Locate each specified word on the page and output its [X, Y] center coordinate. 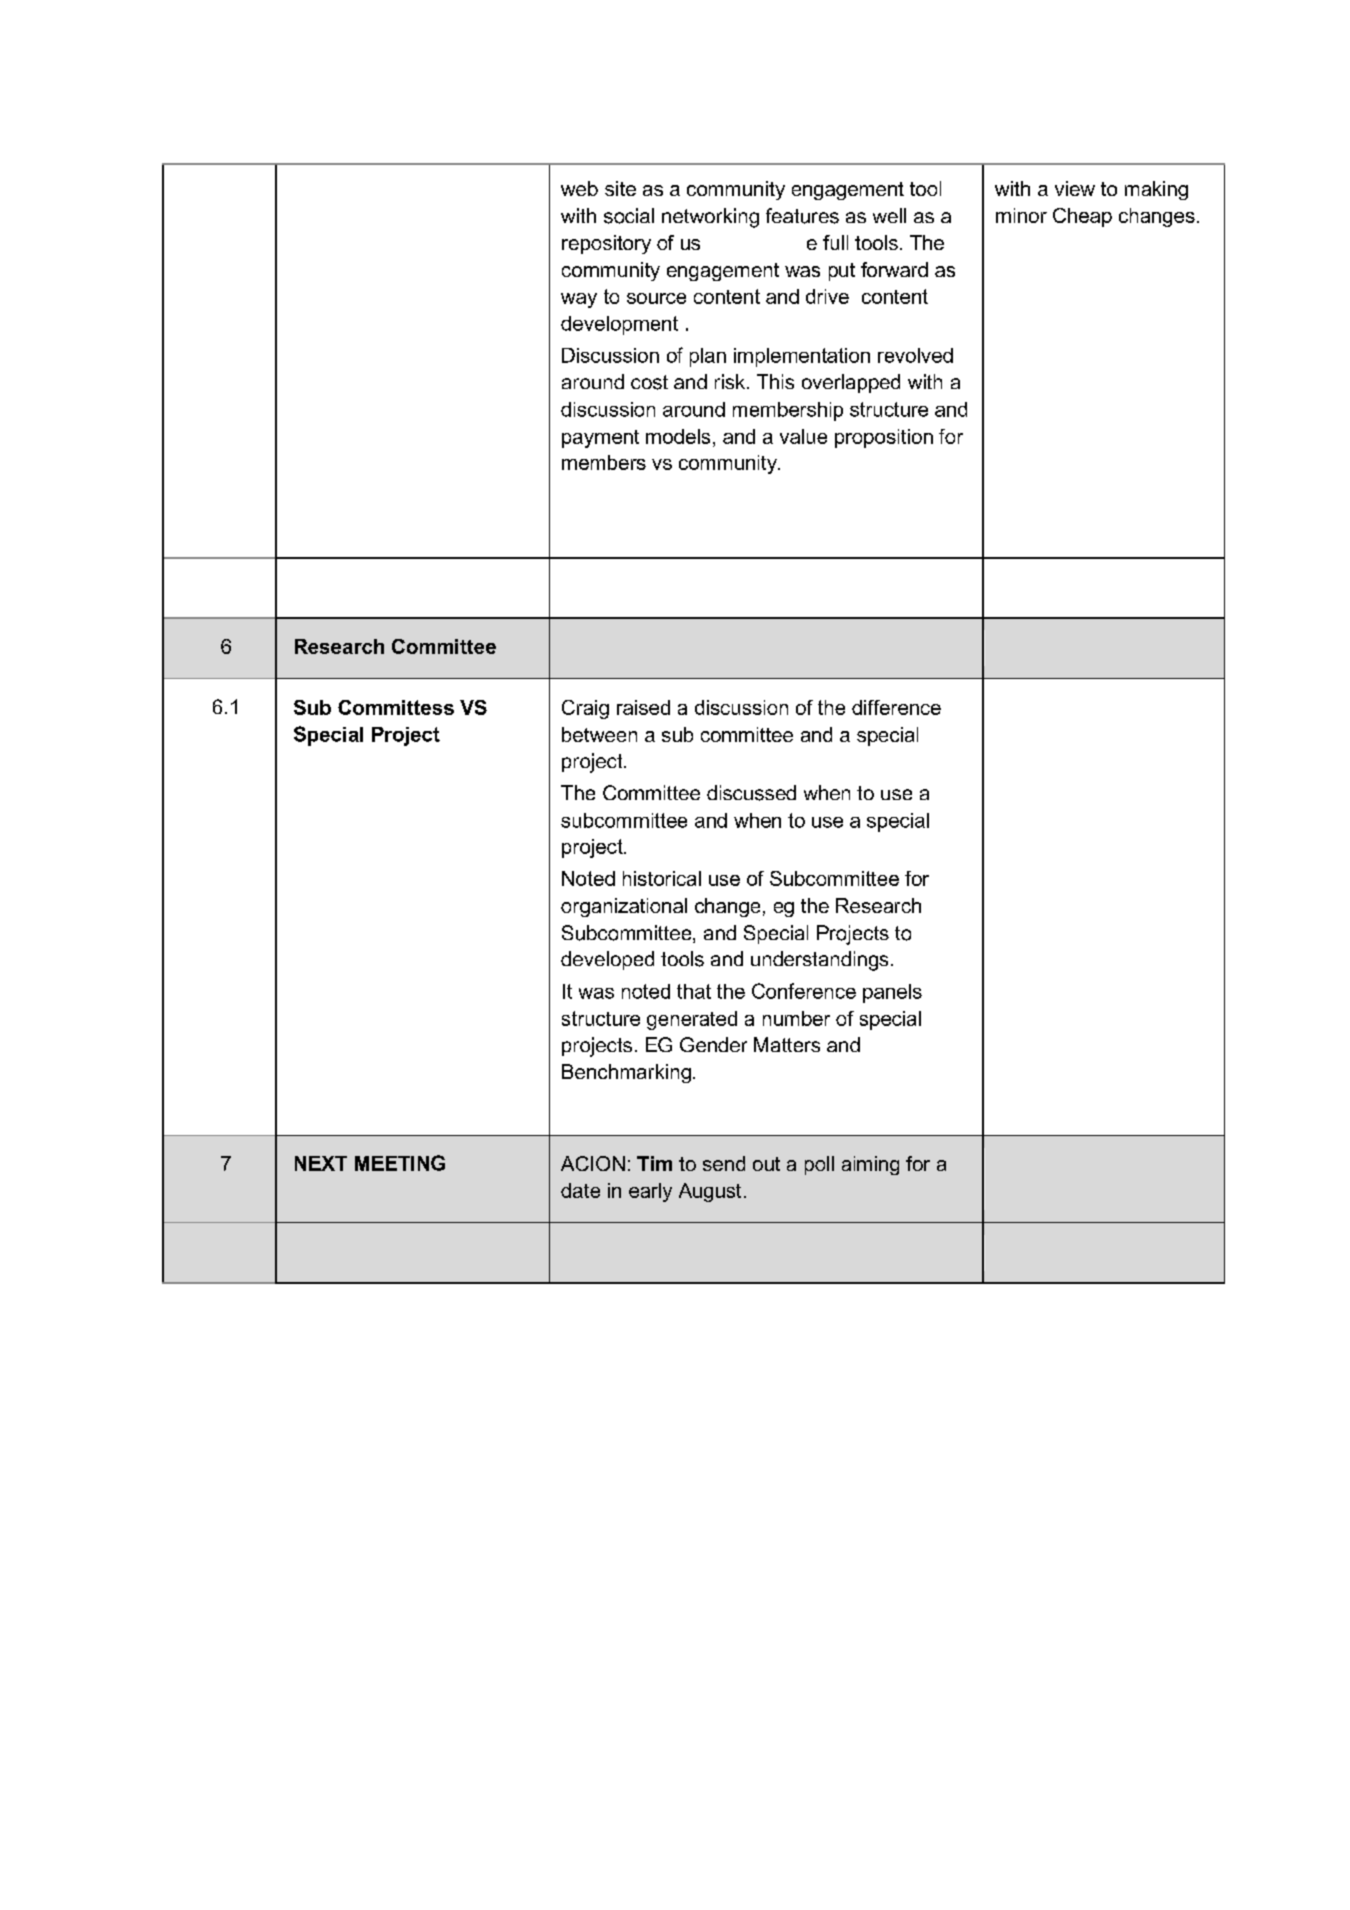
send [724, 1163]
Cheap [1082, 217]
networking [710, 218]
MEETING [400, 1163]
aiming [870, 1165]
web [579, 188]
